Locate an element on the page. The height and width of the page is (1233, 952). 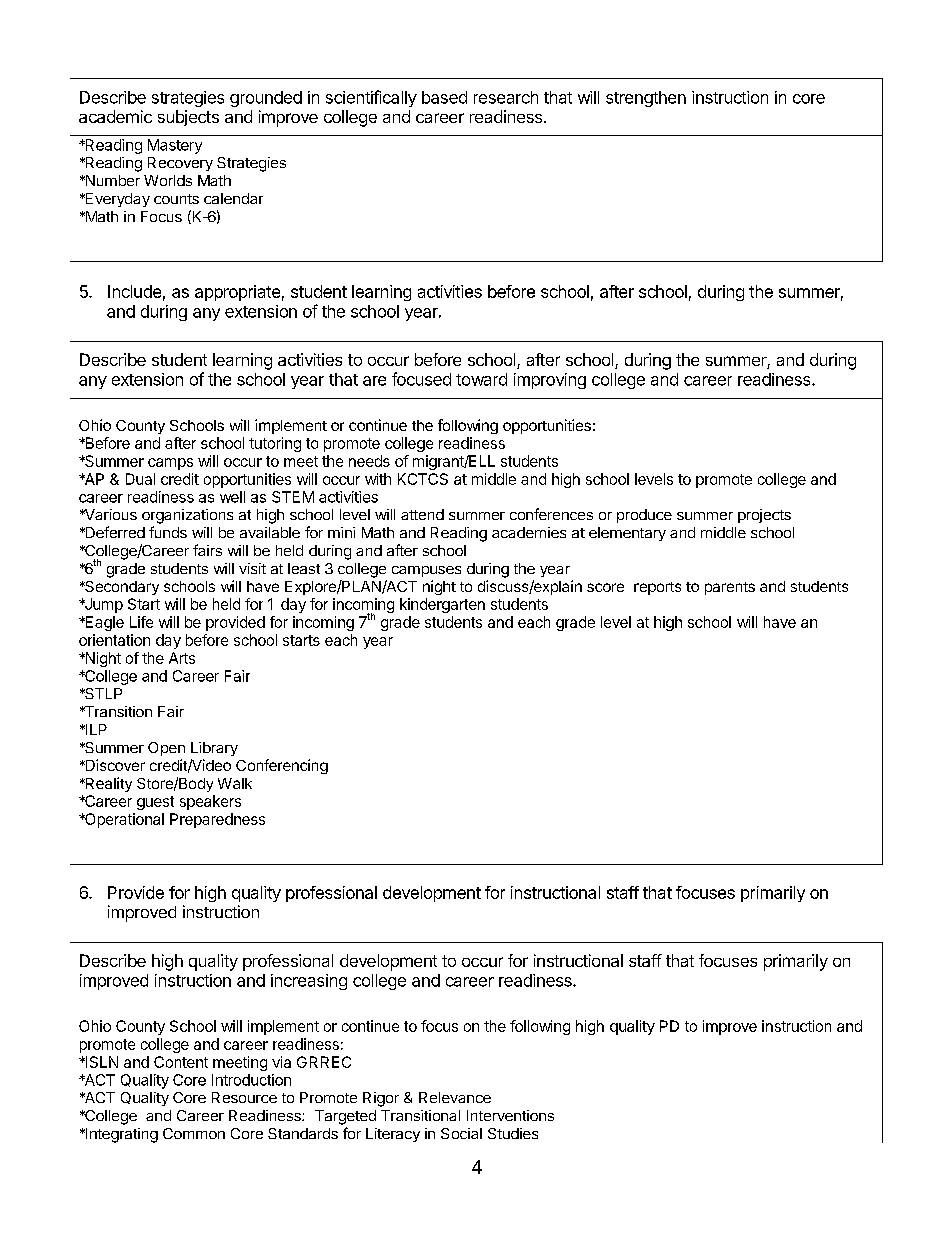
reports is located at coordinates (657, 588).
